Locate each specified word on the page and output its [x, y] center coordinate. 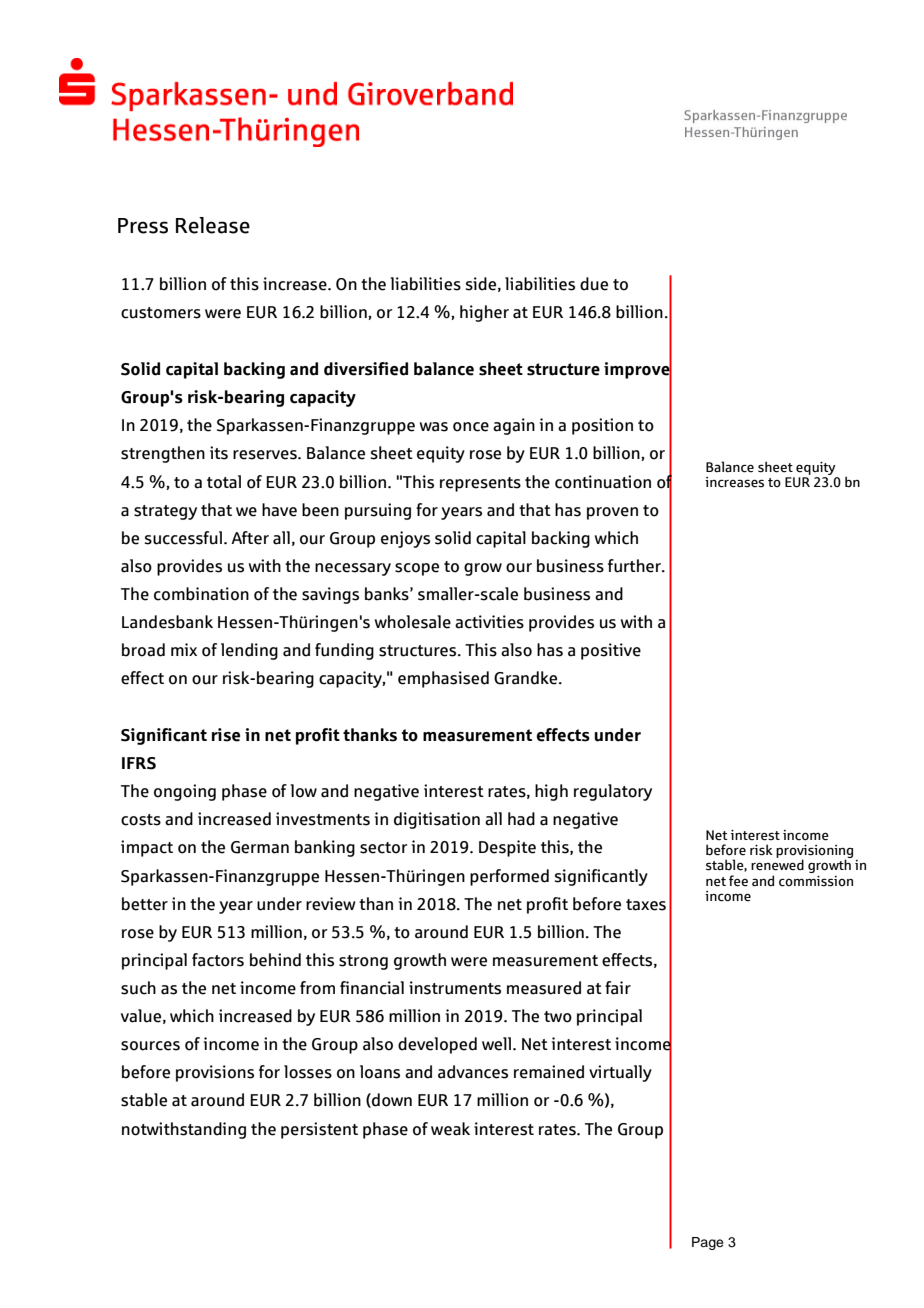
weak [450, 1129]
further [635, 566]
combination [201, 594]
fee [738, 881]
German [260, 847]
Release [213, 225]
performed [509, 877]
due [594, 284]
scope [417, 569]
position [602, 426]
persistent [319, 1130]
